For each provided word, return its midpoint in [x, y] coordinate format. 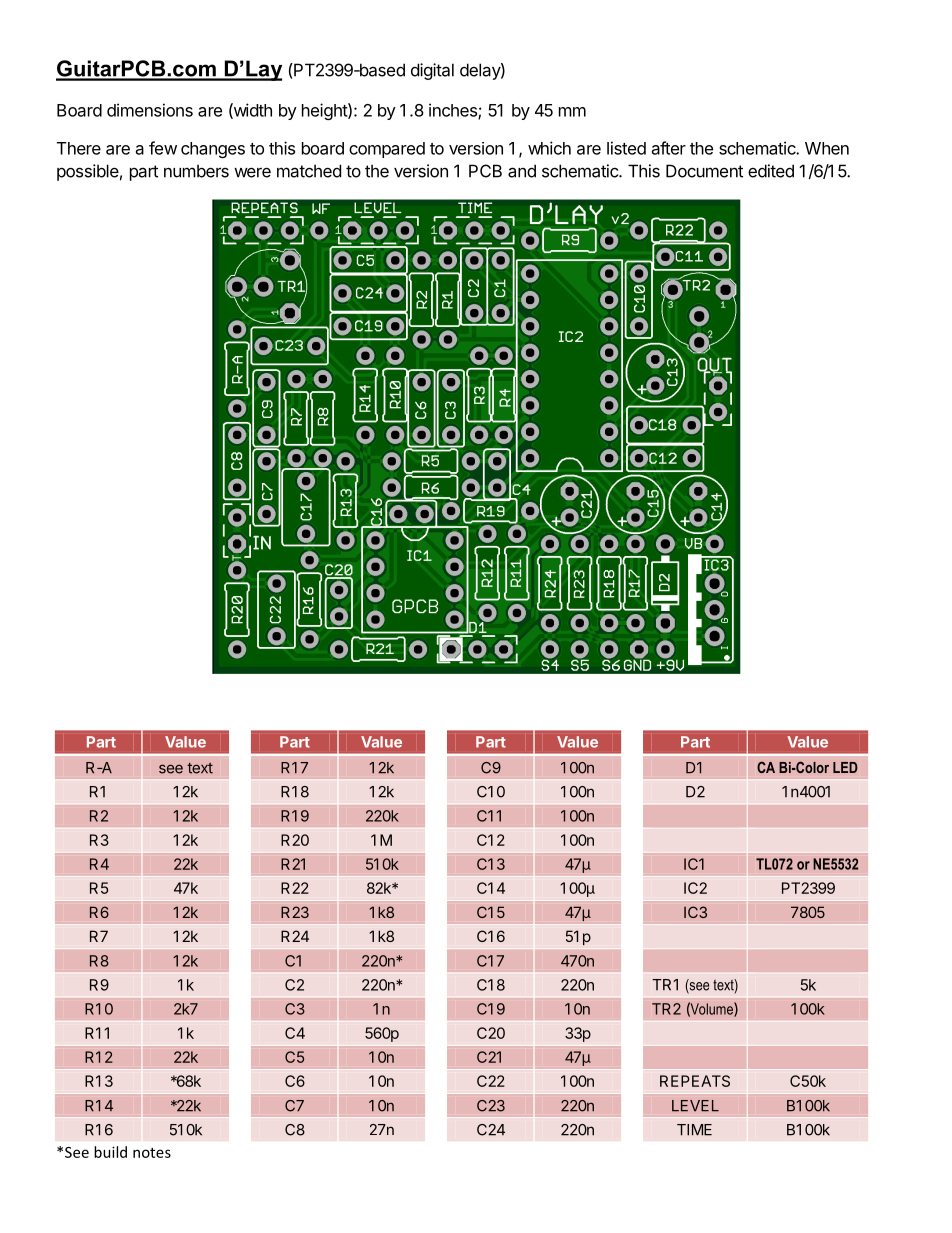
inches [454, 111]
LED [845, 767]
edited [771, 171]
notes [152, 1153]
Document [704, 171]
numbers [196, 171]
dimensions [150, 110]
